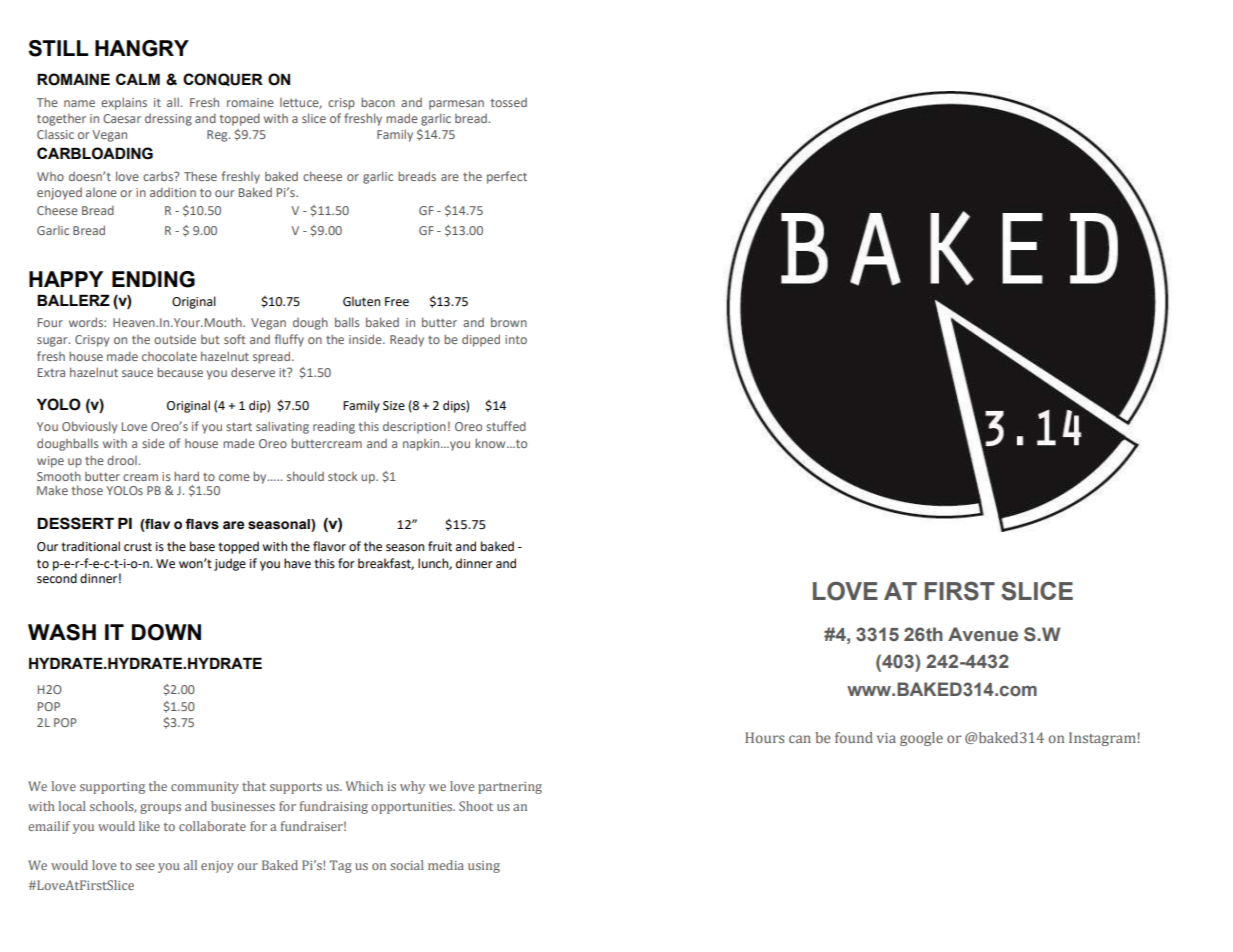 The image size is (1233, 952). Describe the element at coordinates (516, 339) in the screenshot. I see `into` at that location.
